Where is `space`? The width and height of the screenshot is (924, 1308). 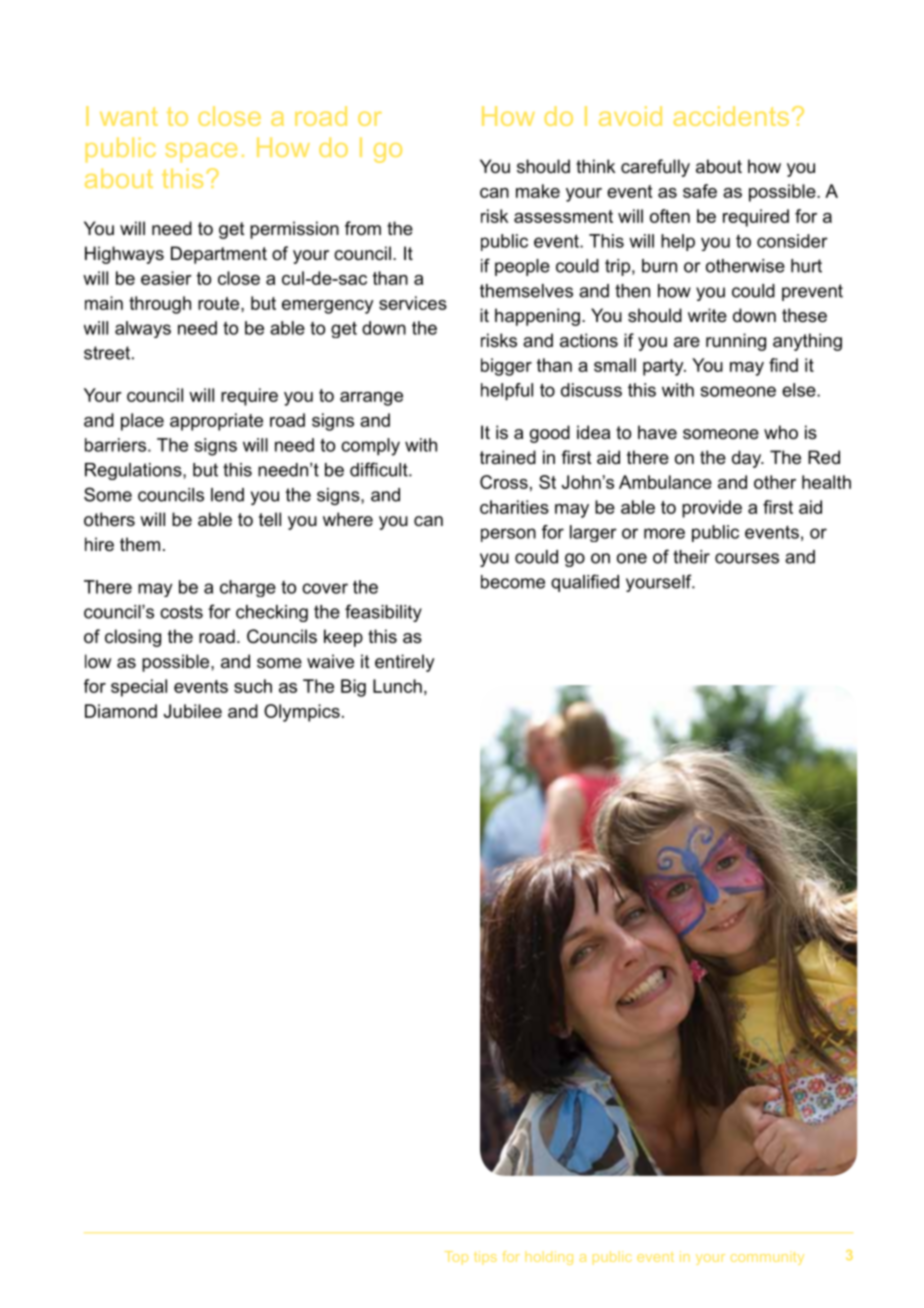
space is located at coordinates (201, 153).
